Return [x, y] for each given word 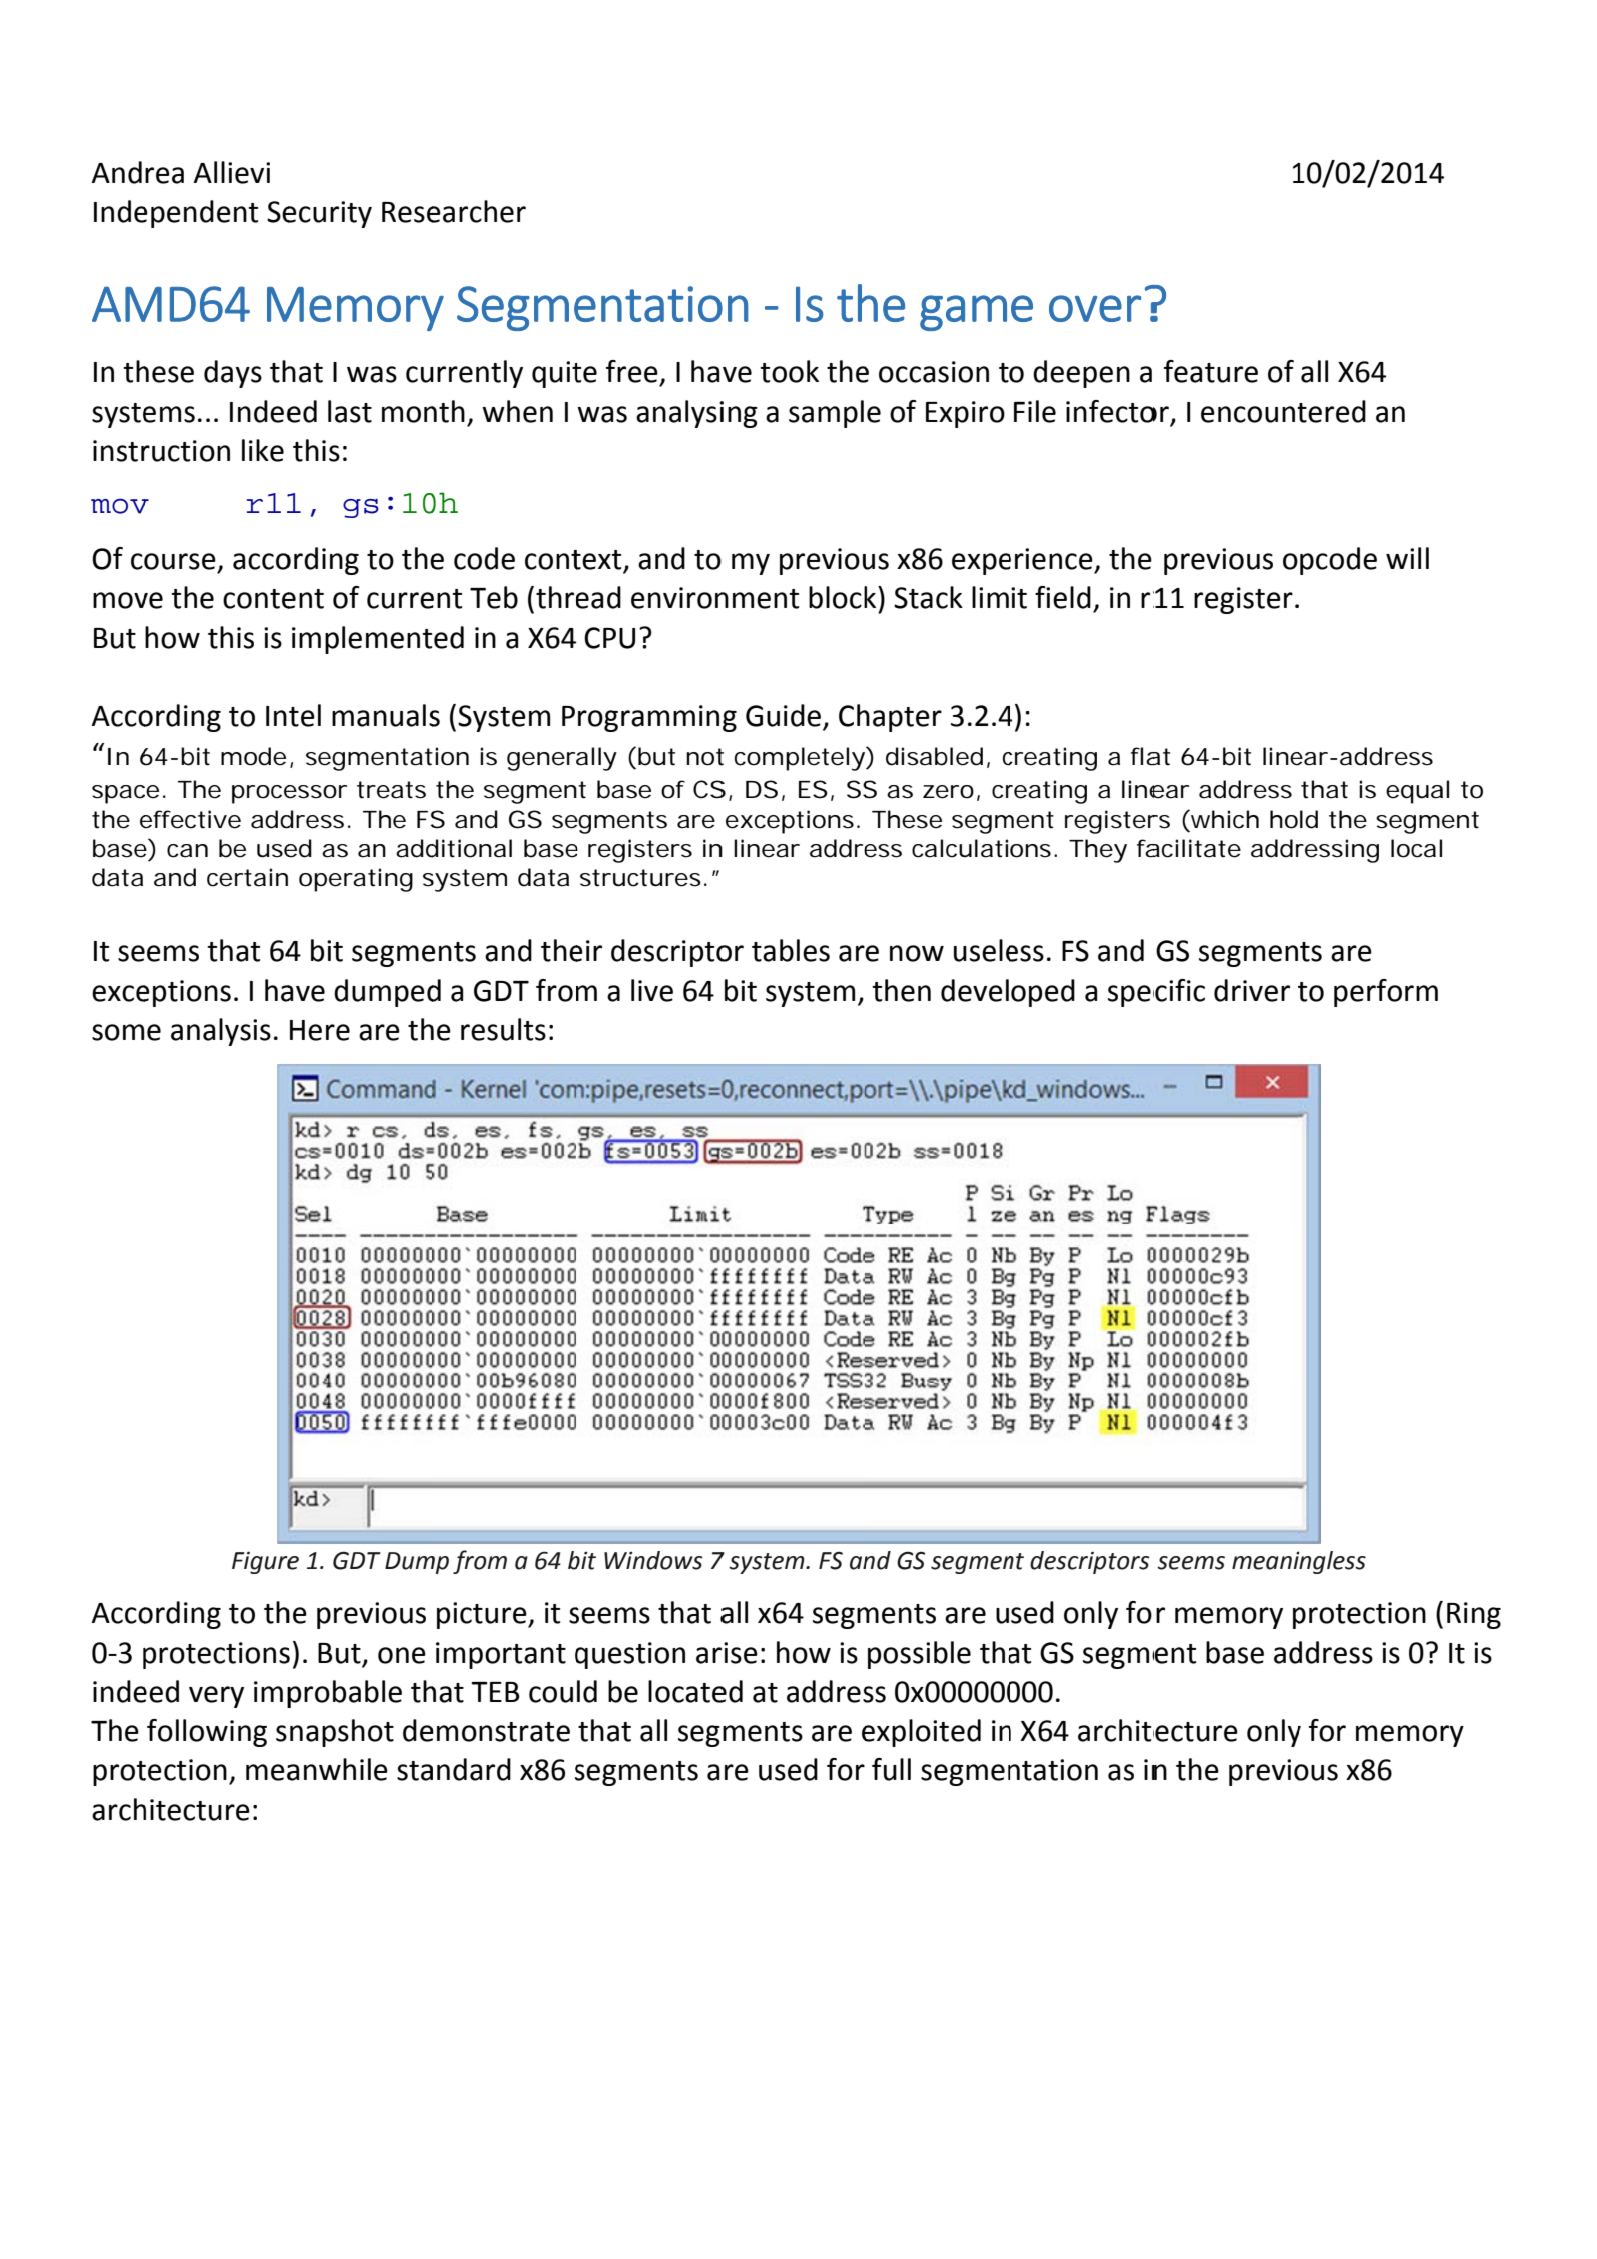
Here [320, 1030]
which [1224, 819]
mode [253, 756]
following [207, 1733]
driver [1252, 990]
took [789, 371]
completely [800, 759]
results [503, 1029]
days [233, 374]
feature [1211, 371]
